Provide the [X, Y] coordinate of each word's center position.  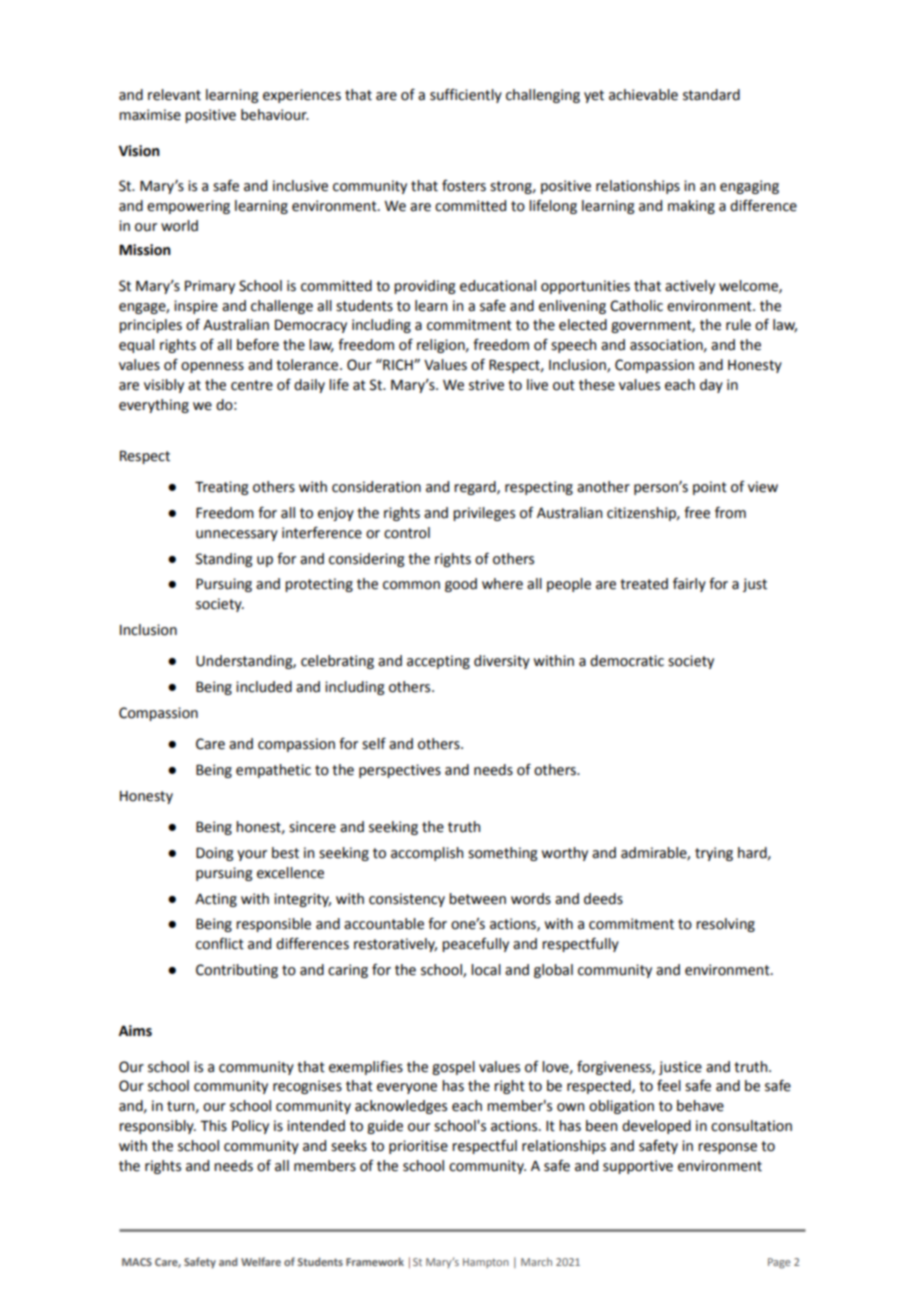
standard [711, 95]
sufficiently [466, 96]
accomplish [427, 854]
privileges [484, 514]
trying [714, 854]
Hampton [486, 1263]
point [710, 488]
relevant [174, 95]
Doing [215, 854]
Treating [222, 488]
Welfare [261, 1261]
